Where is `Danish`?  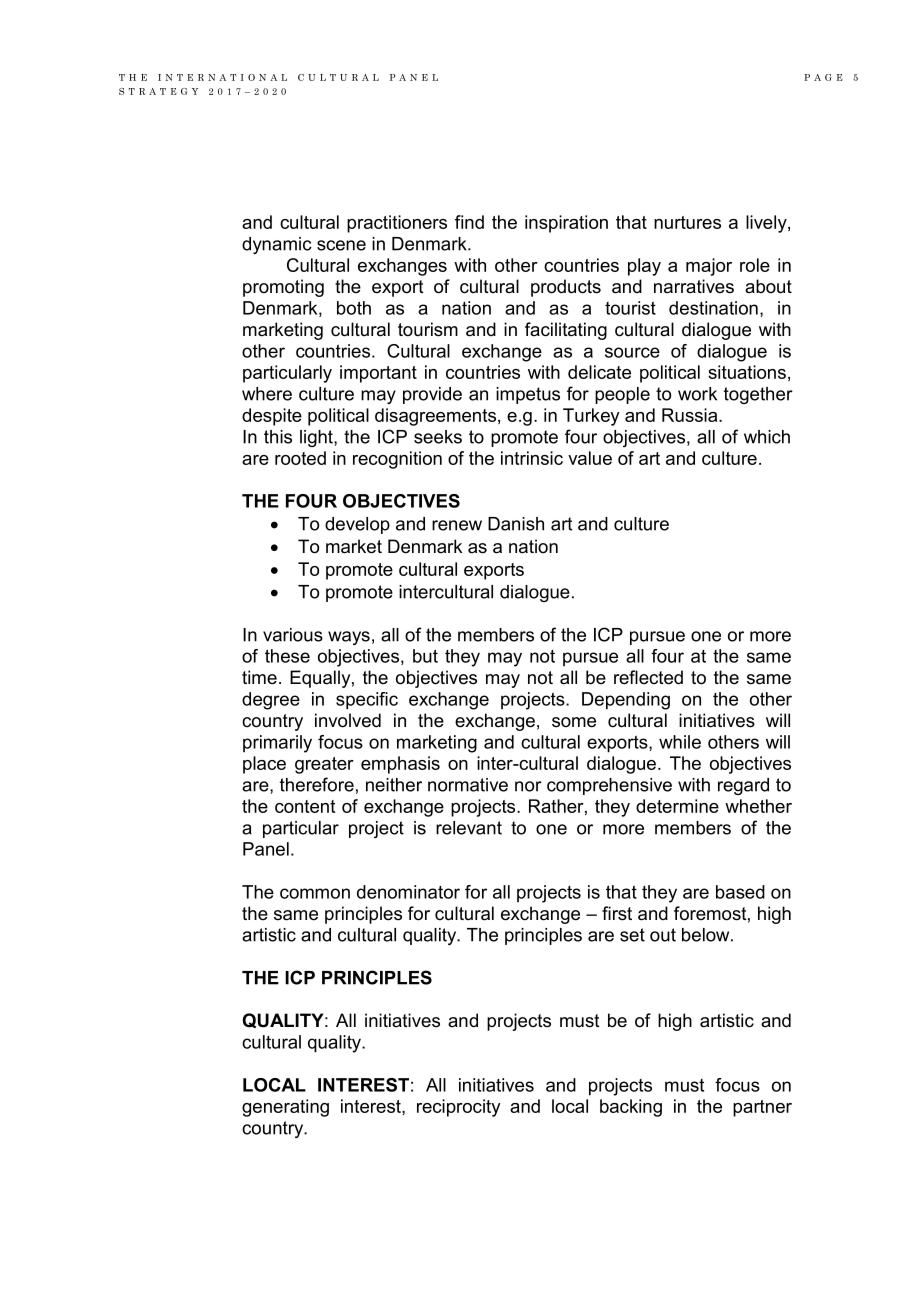
Danish is located at coordinates (516, 524).
